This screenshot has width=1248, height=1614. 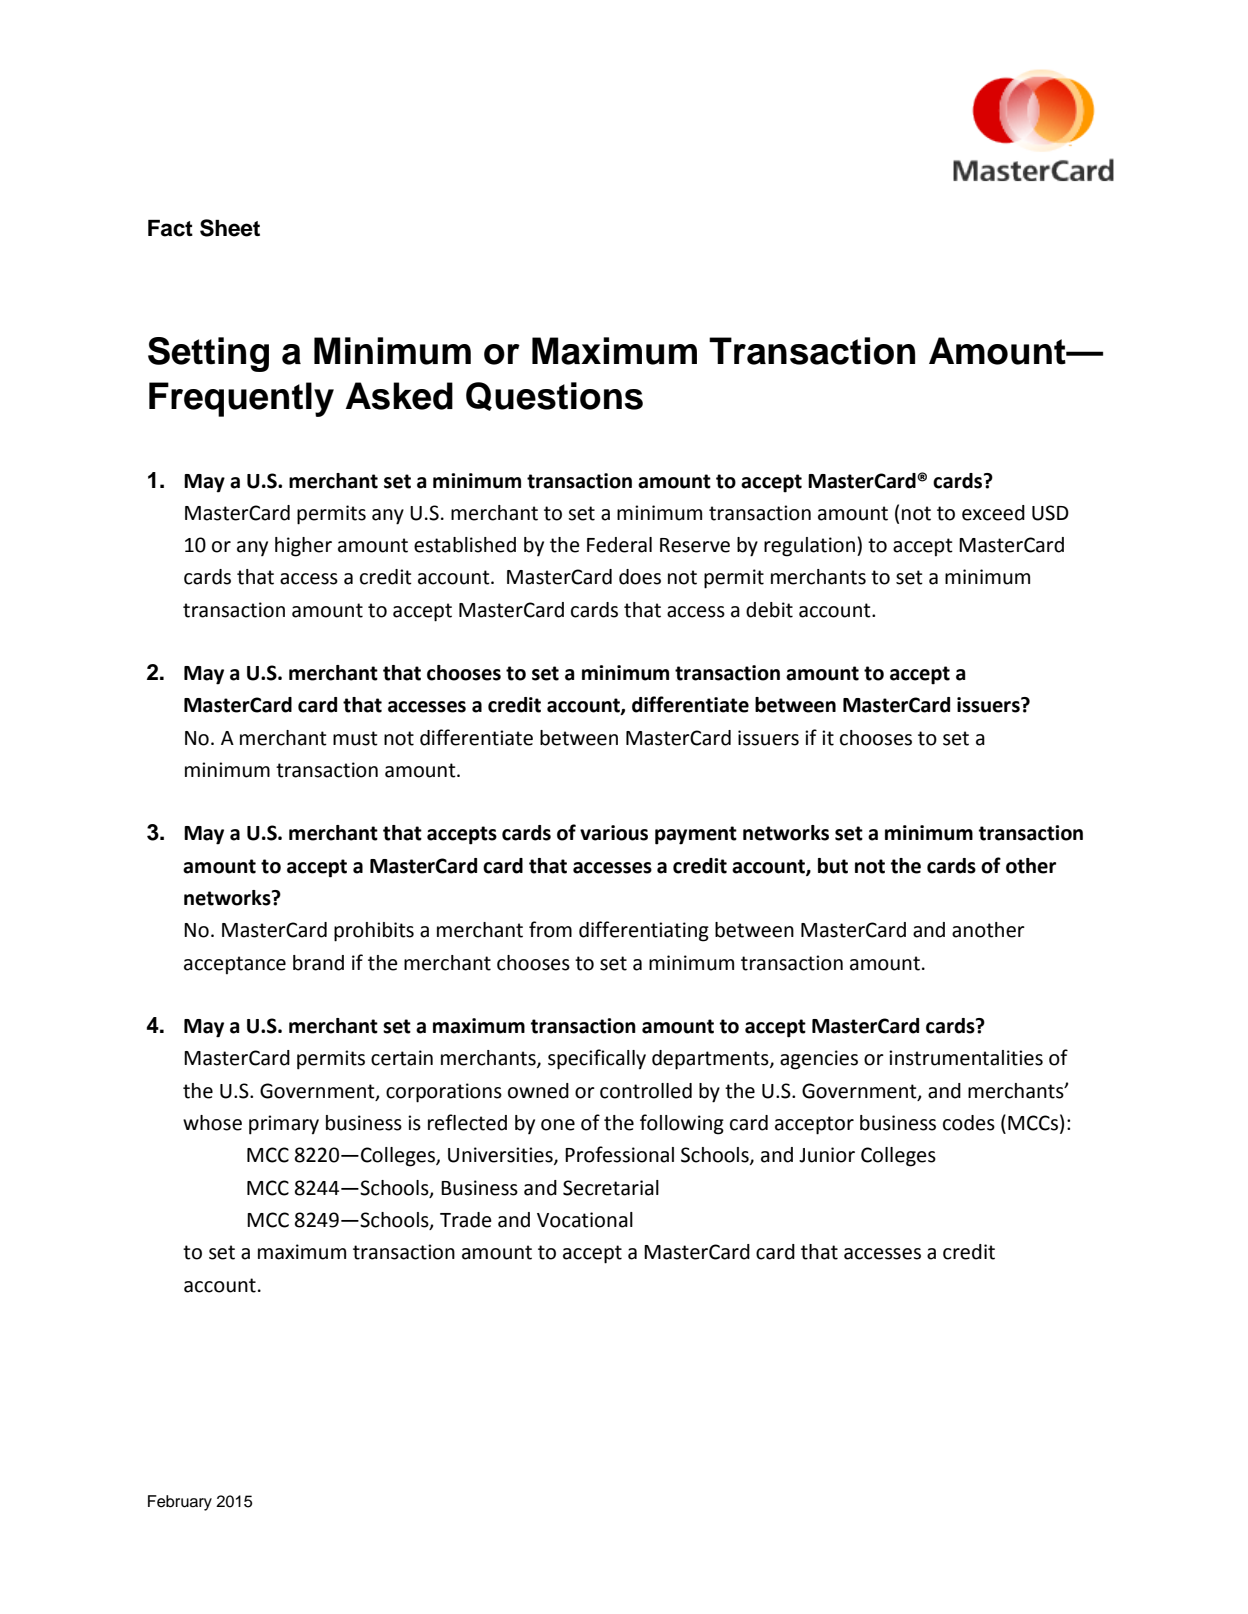 What do you see at coordinates (374, 932) in the screenshot?
I see `prohibits` at bounding box center [374, 932].
